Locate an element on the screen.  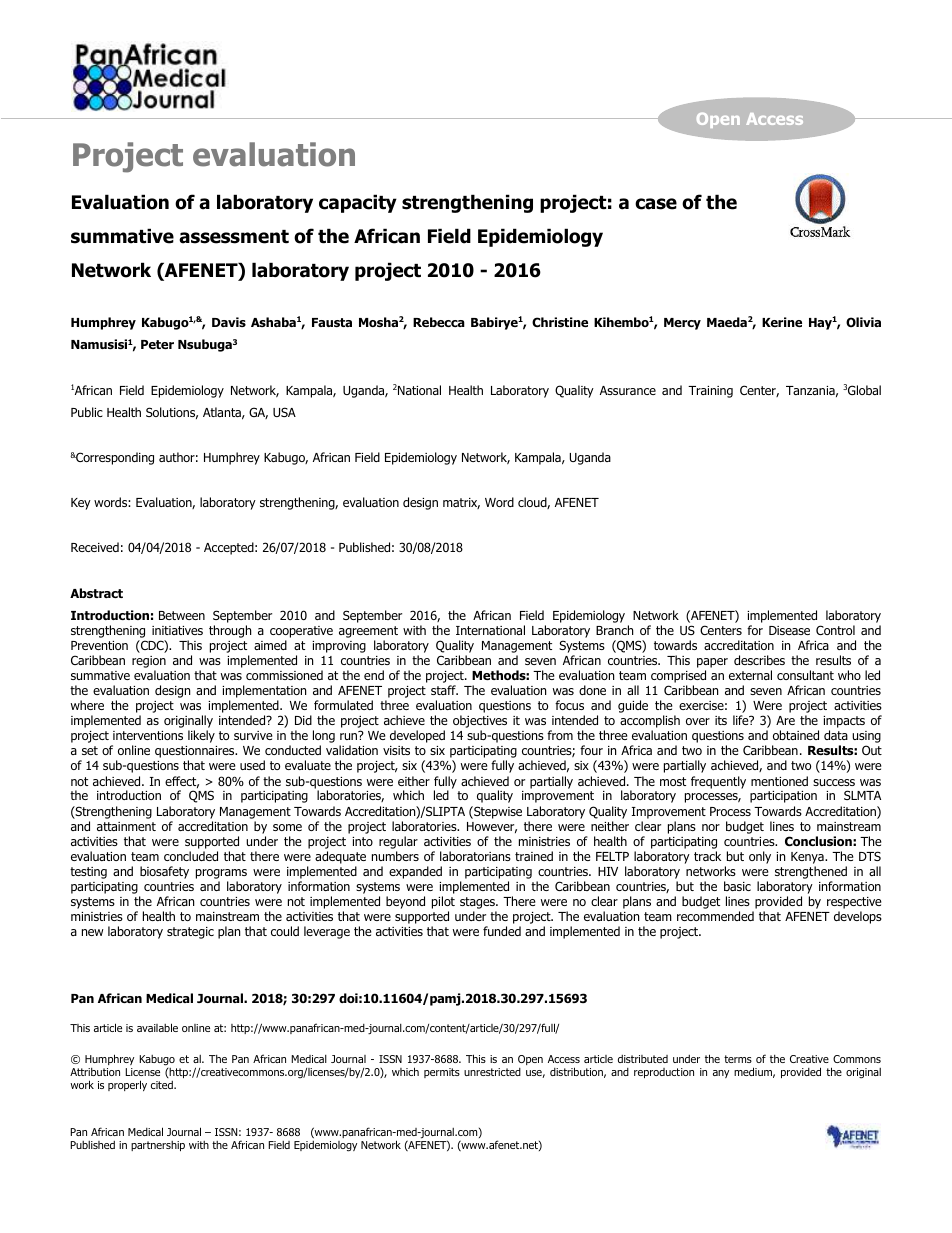
capacity is located at coordinates (358, 203).
